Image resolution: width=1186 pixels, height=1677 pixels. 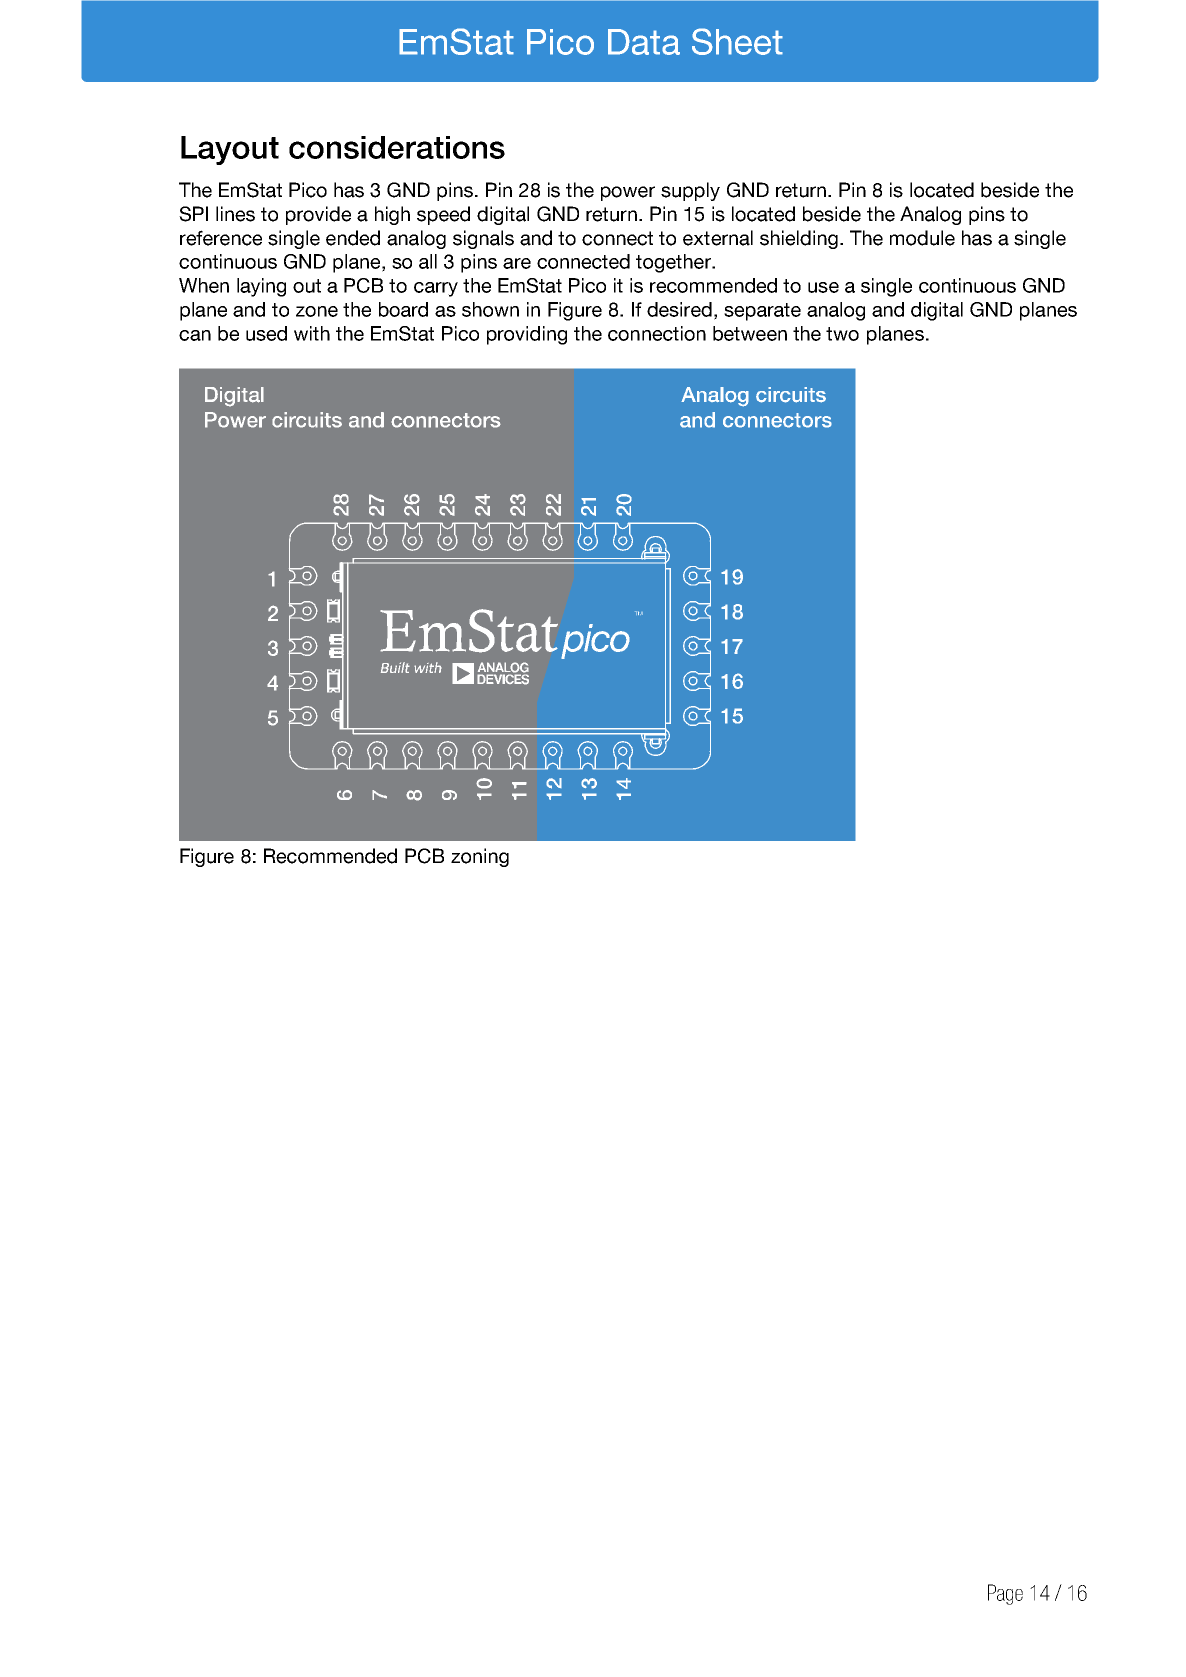 What do you see at coordinates (480, 857) in the page?
I see `zoning` at bounding box center [480, 857].
